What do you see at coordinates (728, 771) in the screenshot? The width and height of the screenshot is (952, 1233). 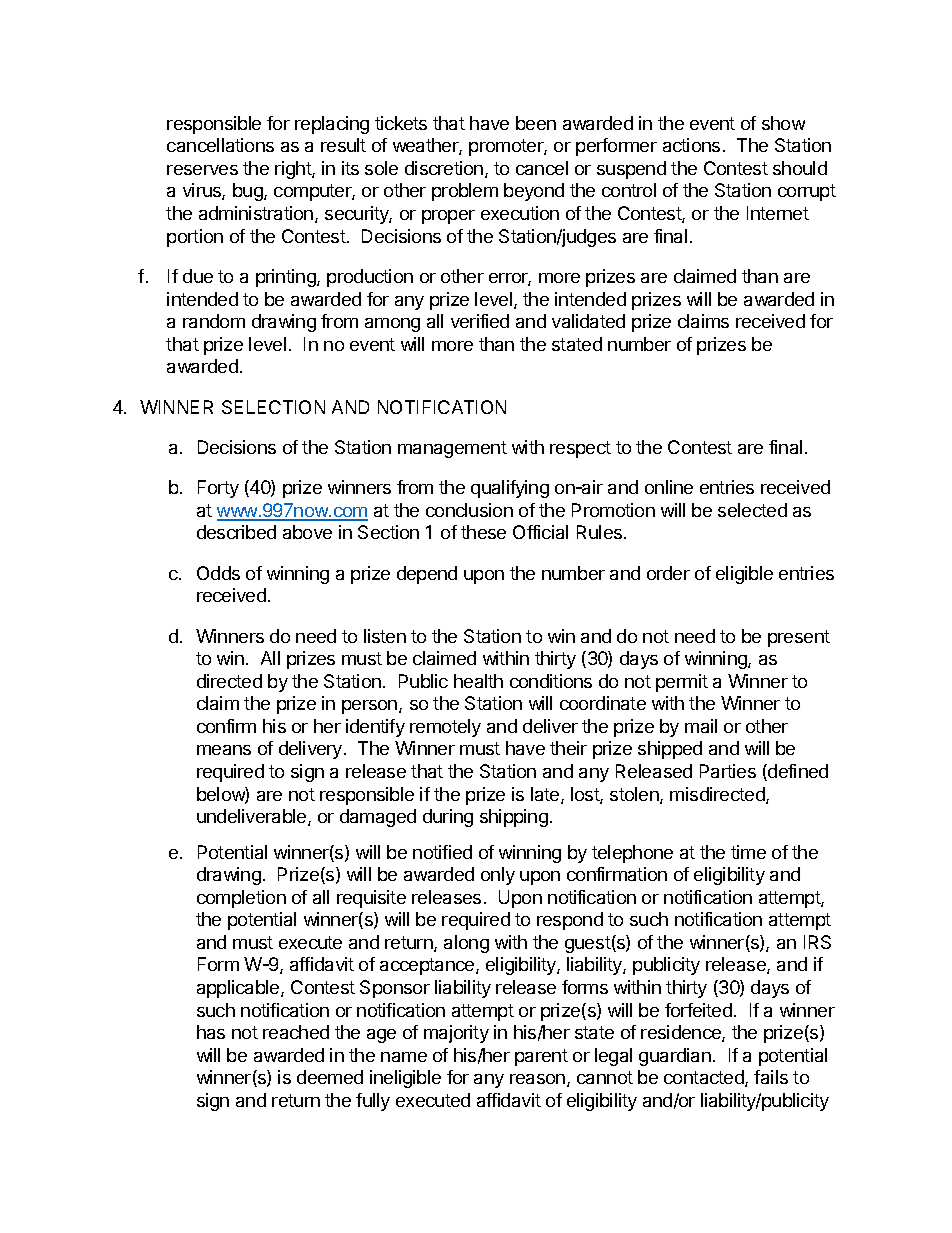 I see `Parties` at bounding box center [728, 771].
